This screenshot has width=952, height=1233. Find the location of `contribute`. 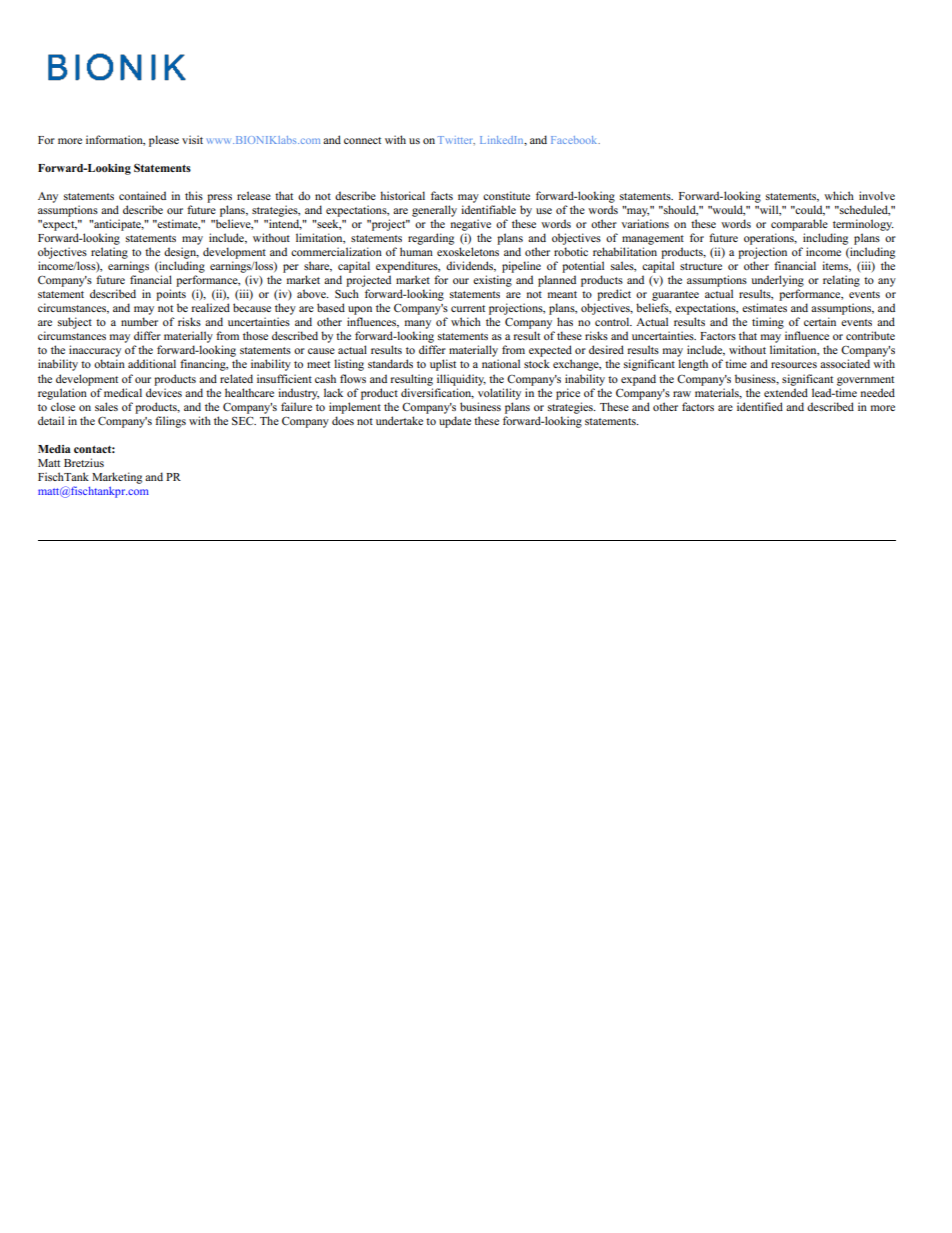

contribute is located at coordinates (870, 335).
